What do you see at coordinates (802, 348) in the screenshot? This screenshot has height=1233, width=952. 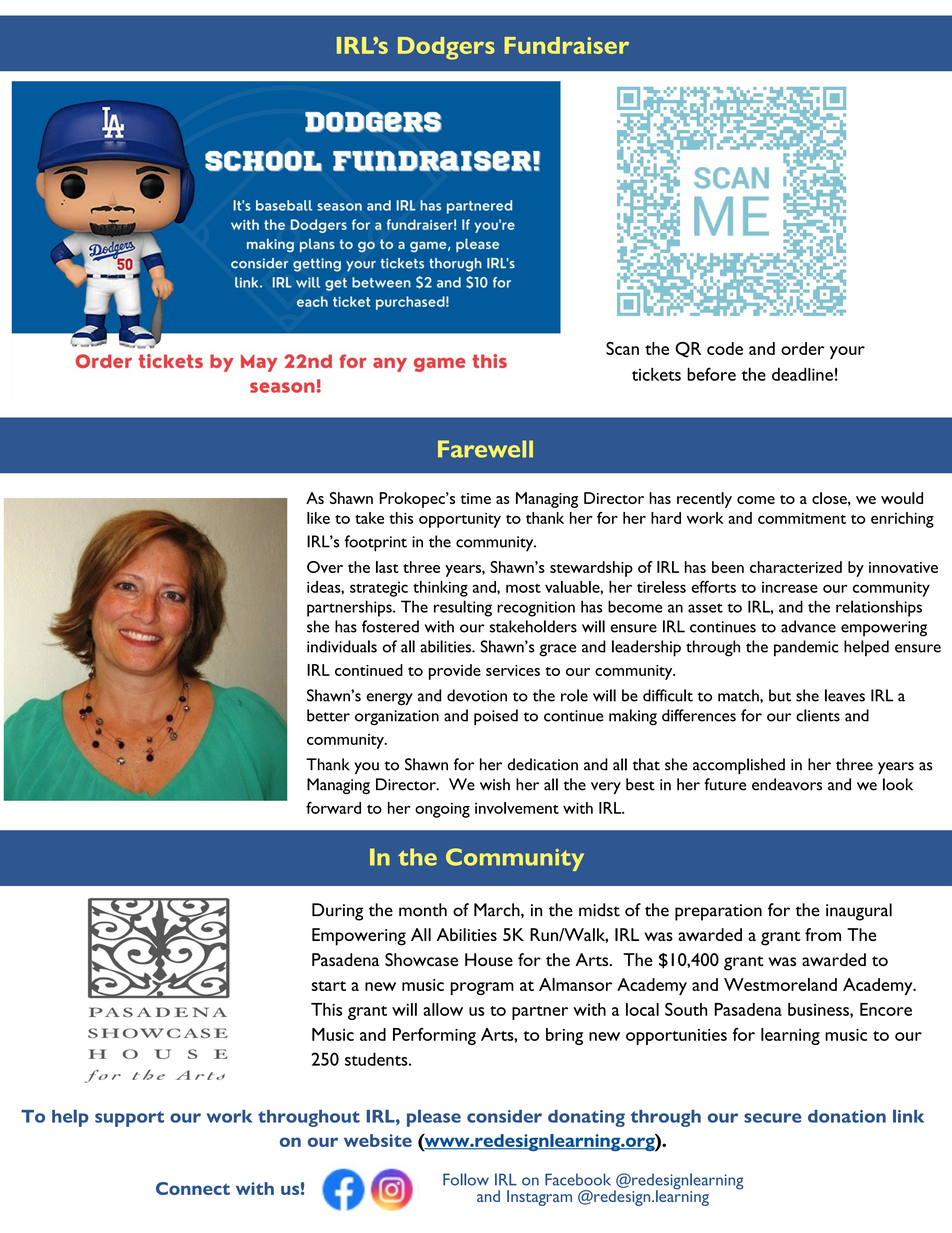 I see `order` at bounding box center [802, 348].
